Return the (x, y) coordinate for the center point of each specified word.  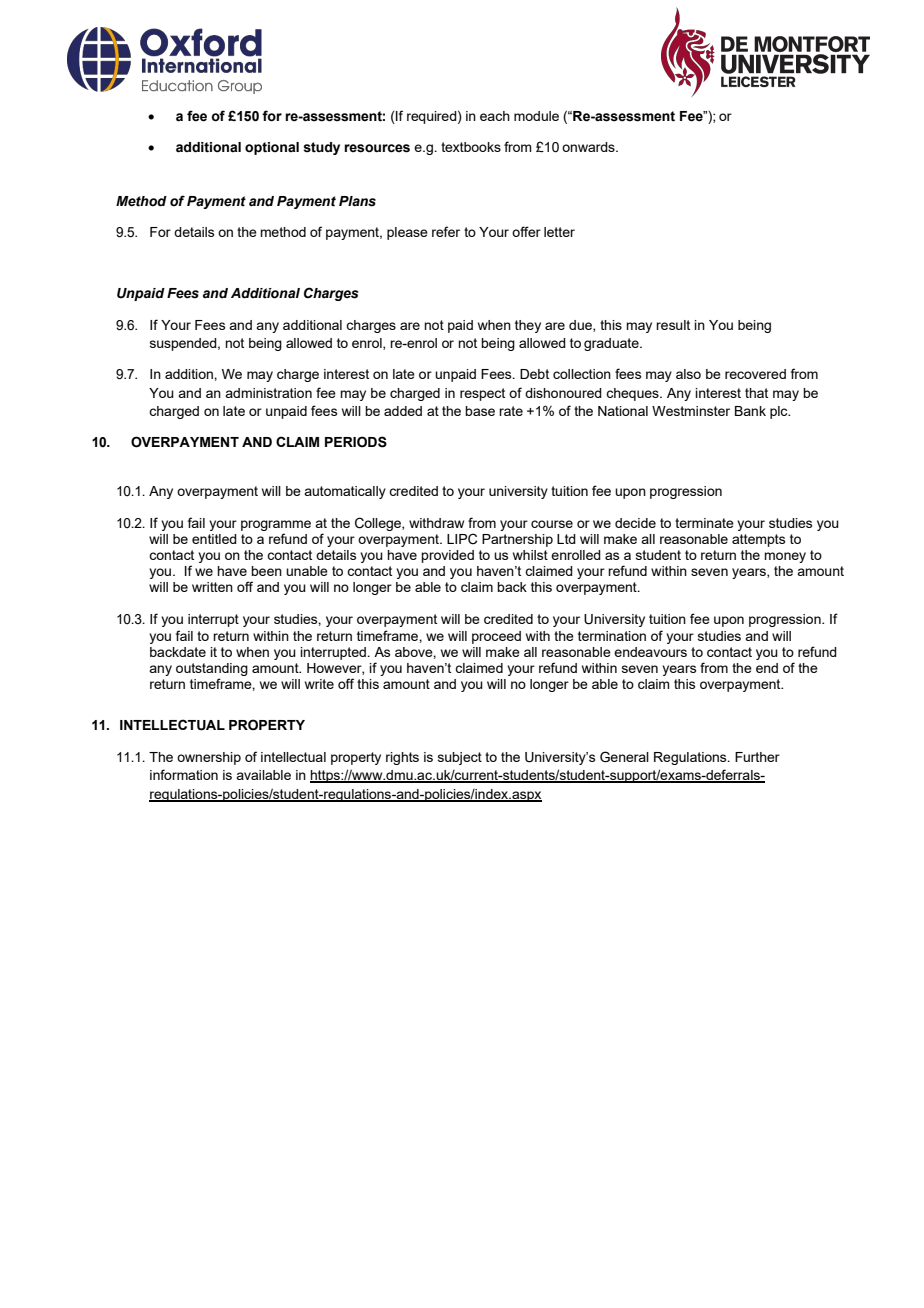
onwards (589, 147)
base (480, 411)
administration (268, 393)
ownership (209, 758)
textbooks (471, 147)
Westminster (691, 411)
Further (757, 757)
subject (460, 758)
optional (272, 148)
